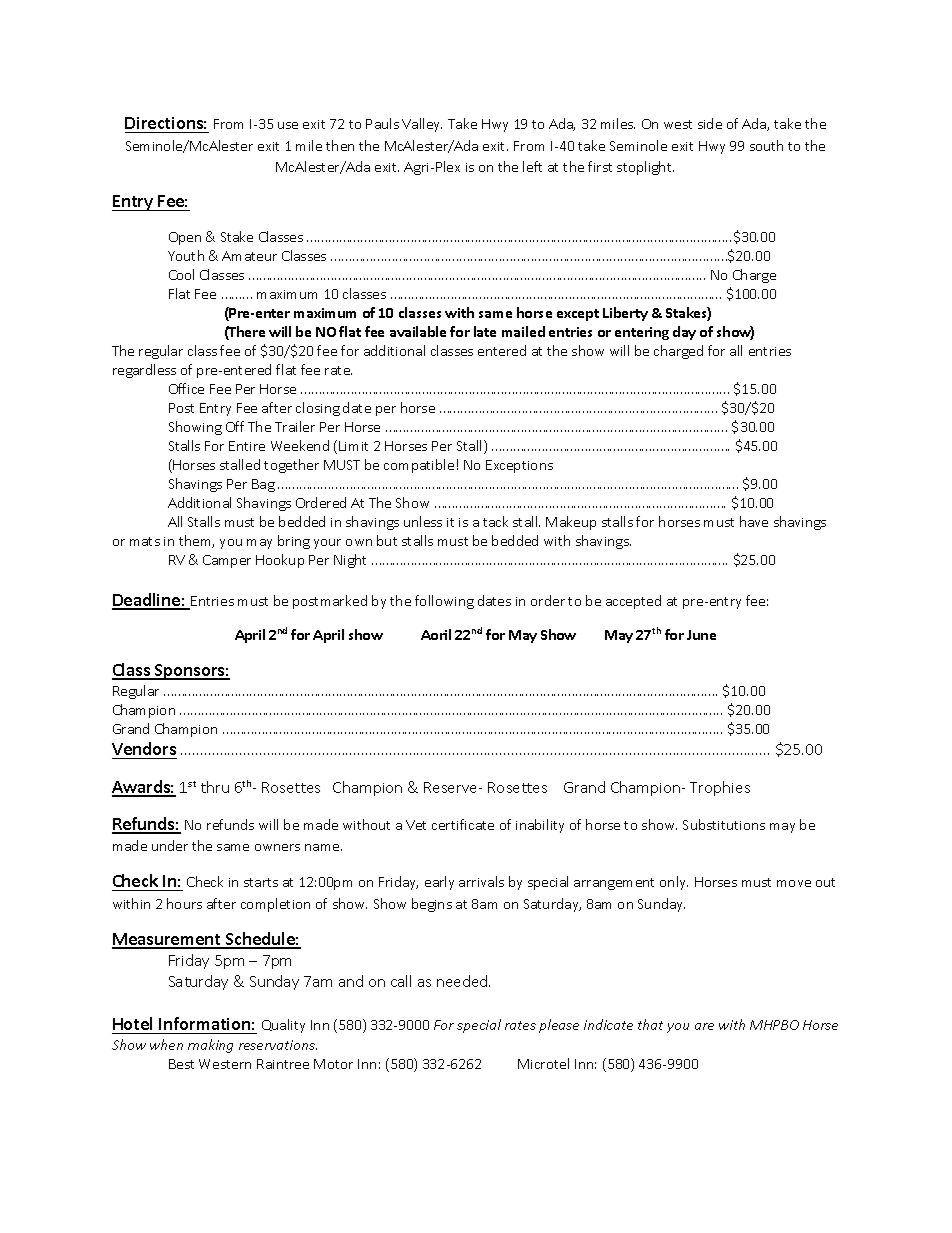 Image resolution: width=952 pixels, height=1233 pixels. I want to click on Office, so click(186, 388).
